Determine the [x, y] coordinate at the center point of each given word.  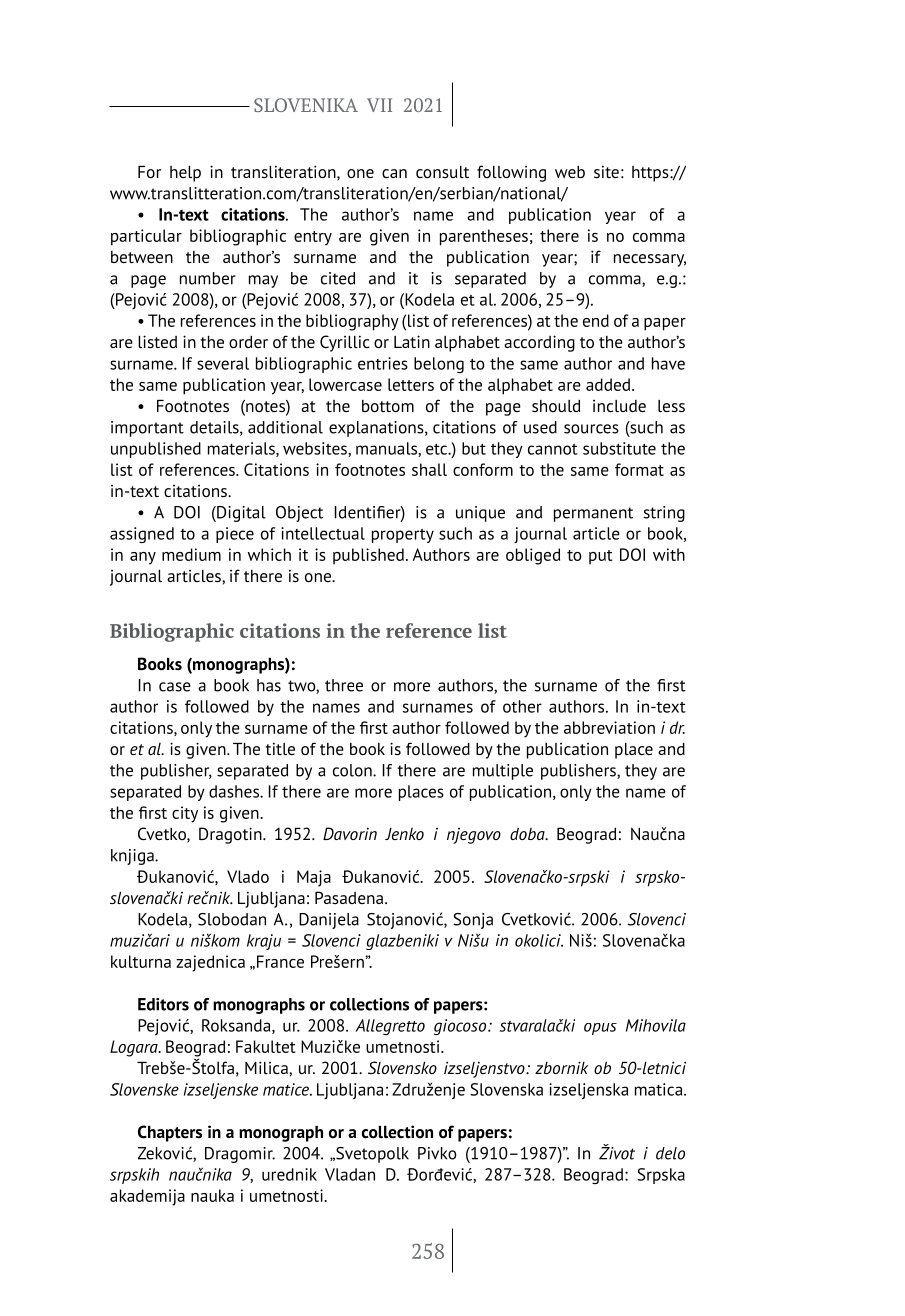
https [651, 174]
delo [670, 1153]
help [185, 174]
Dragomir [240, 1155]
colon [353, 770]
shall [429, 469]
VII [379, 105]
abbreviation [609, 727]
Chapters [170, 1133]
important [147, 429]
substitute [619, 448]
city [185, 814]
